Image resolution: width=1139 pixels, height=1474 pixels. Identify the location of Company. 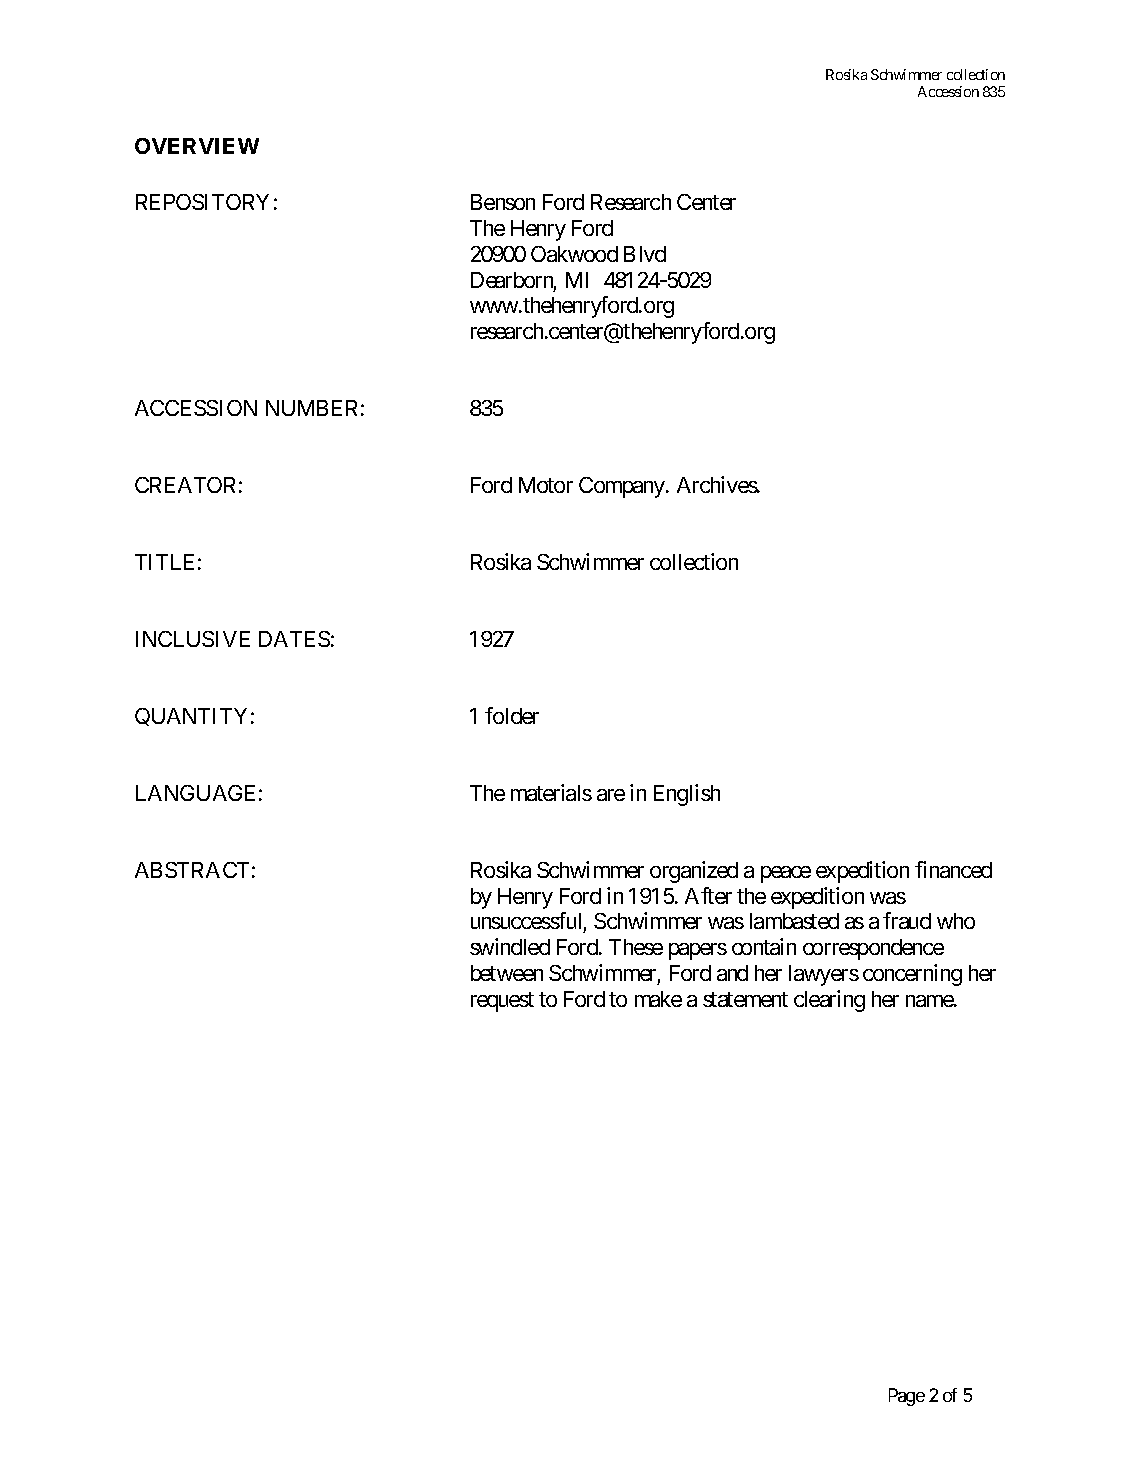
(623, 487).
